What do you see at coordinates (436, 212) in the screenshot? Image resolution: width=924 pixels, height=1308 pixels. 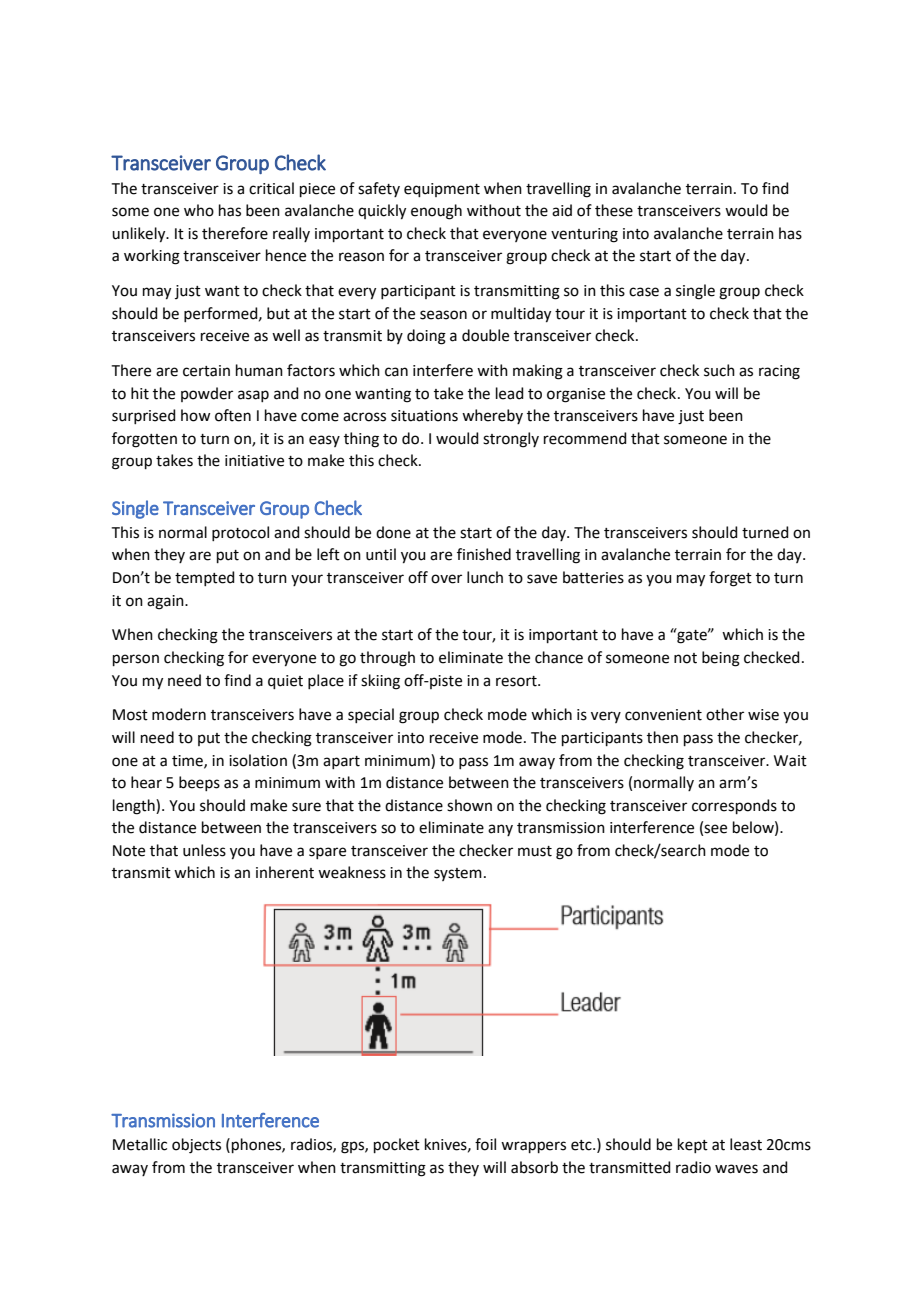 I see `enough` at bounding box center [436, 212].
